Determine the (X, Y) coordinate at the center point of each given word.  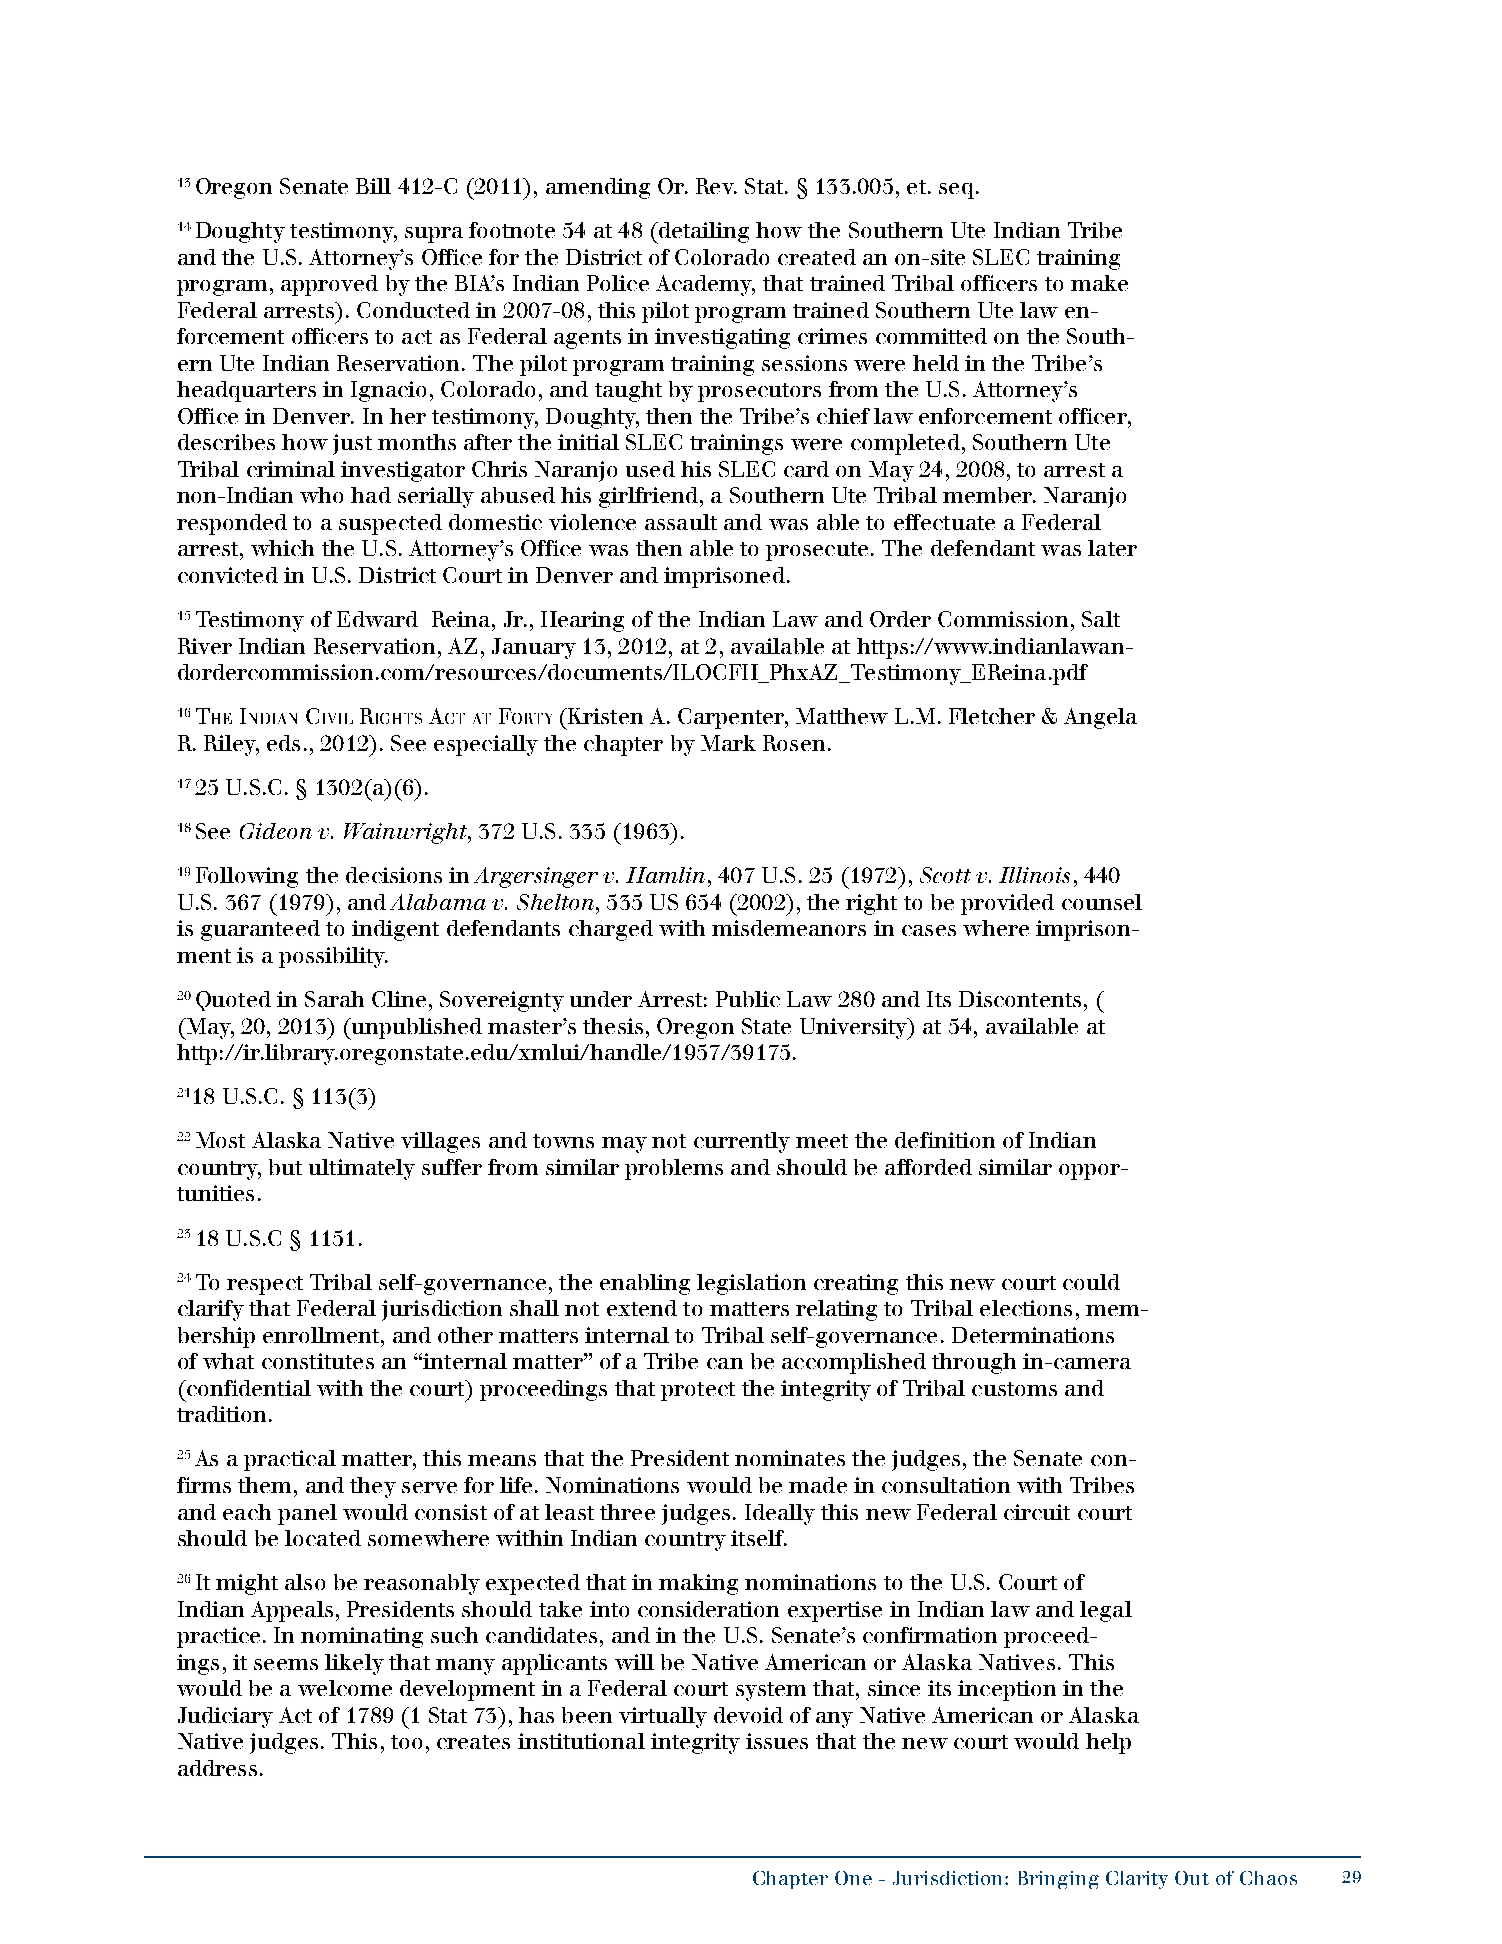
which (282, 548)
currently (742, 1142)
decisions (394, 875)
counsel (1102, 902)
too (406, 1742)
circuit (1037, 1512)
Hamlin (665, 875)
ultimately (362, 1169)
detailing (703, 233)
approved (329, 285)
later (1112, 548)
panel (307, 1514)
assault (681, 522)
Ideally (780, 1514)
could (1091, 1282)
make (1099, 283)
